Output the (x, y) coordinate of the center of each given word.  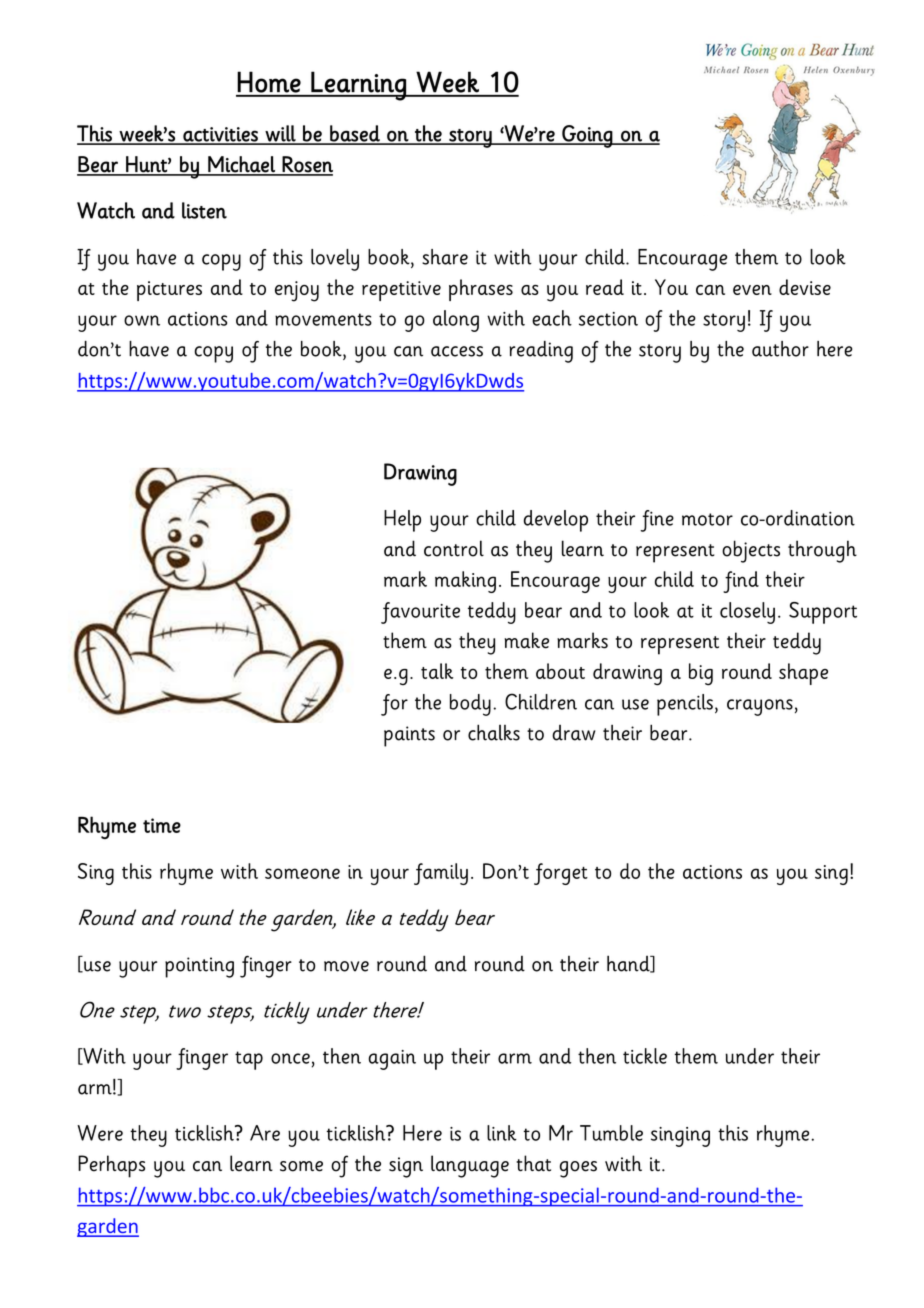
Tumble (611, 1133)
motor (707, 519)
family (441, 874)
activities (220, 135)
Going (587, 136)
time (162, 825)
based (355, 134)
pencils (685, 705)
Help (402, 521)
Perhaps (111, 1166)
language (470, 1166)
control (454, 548)
